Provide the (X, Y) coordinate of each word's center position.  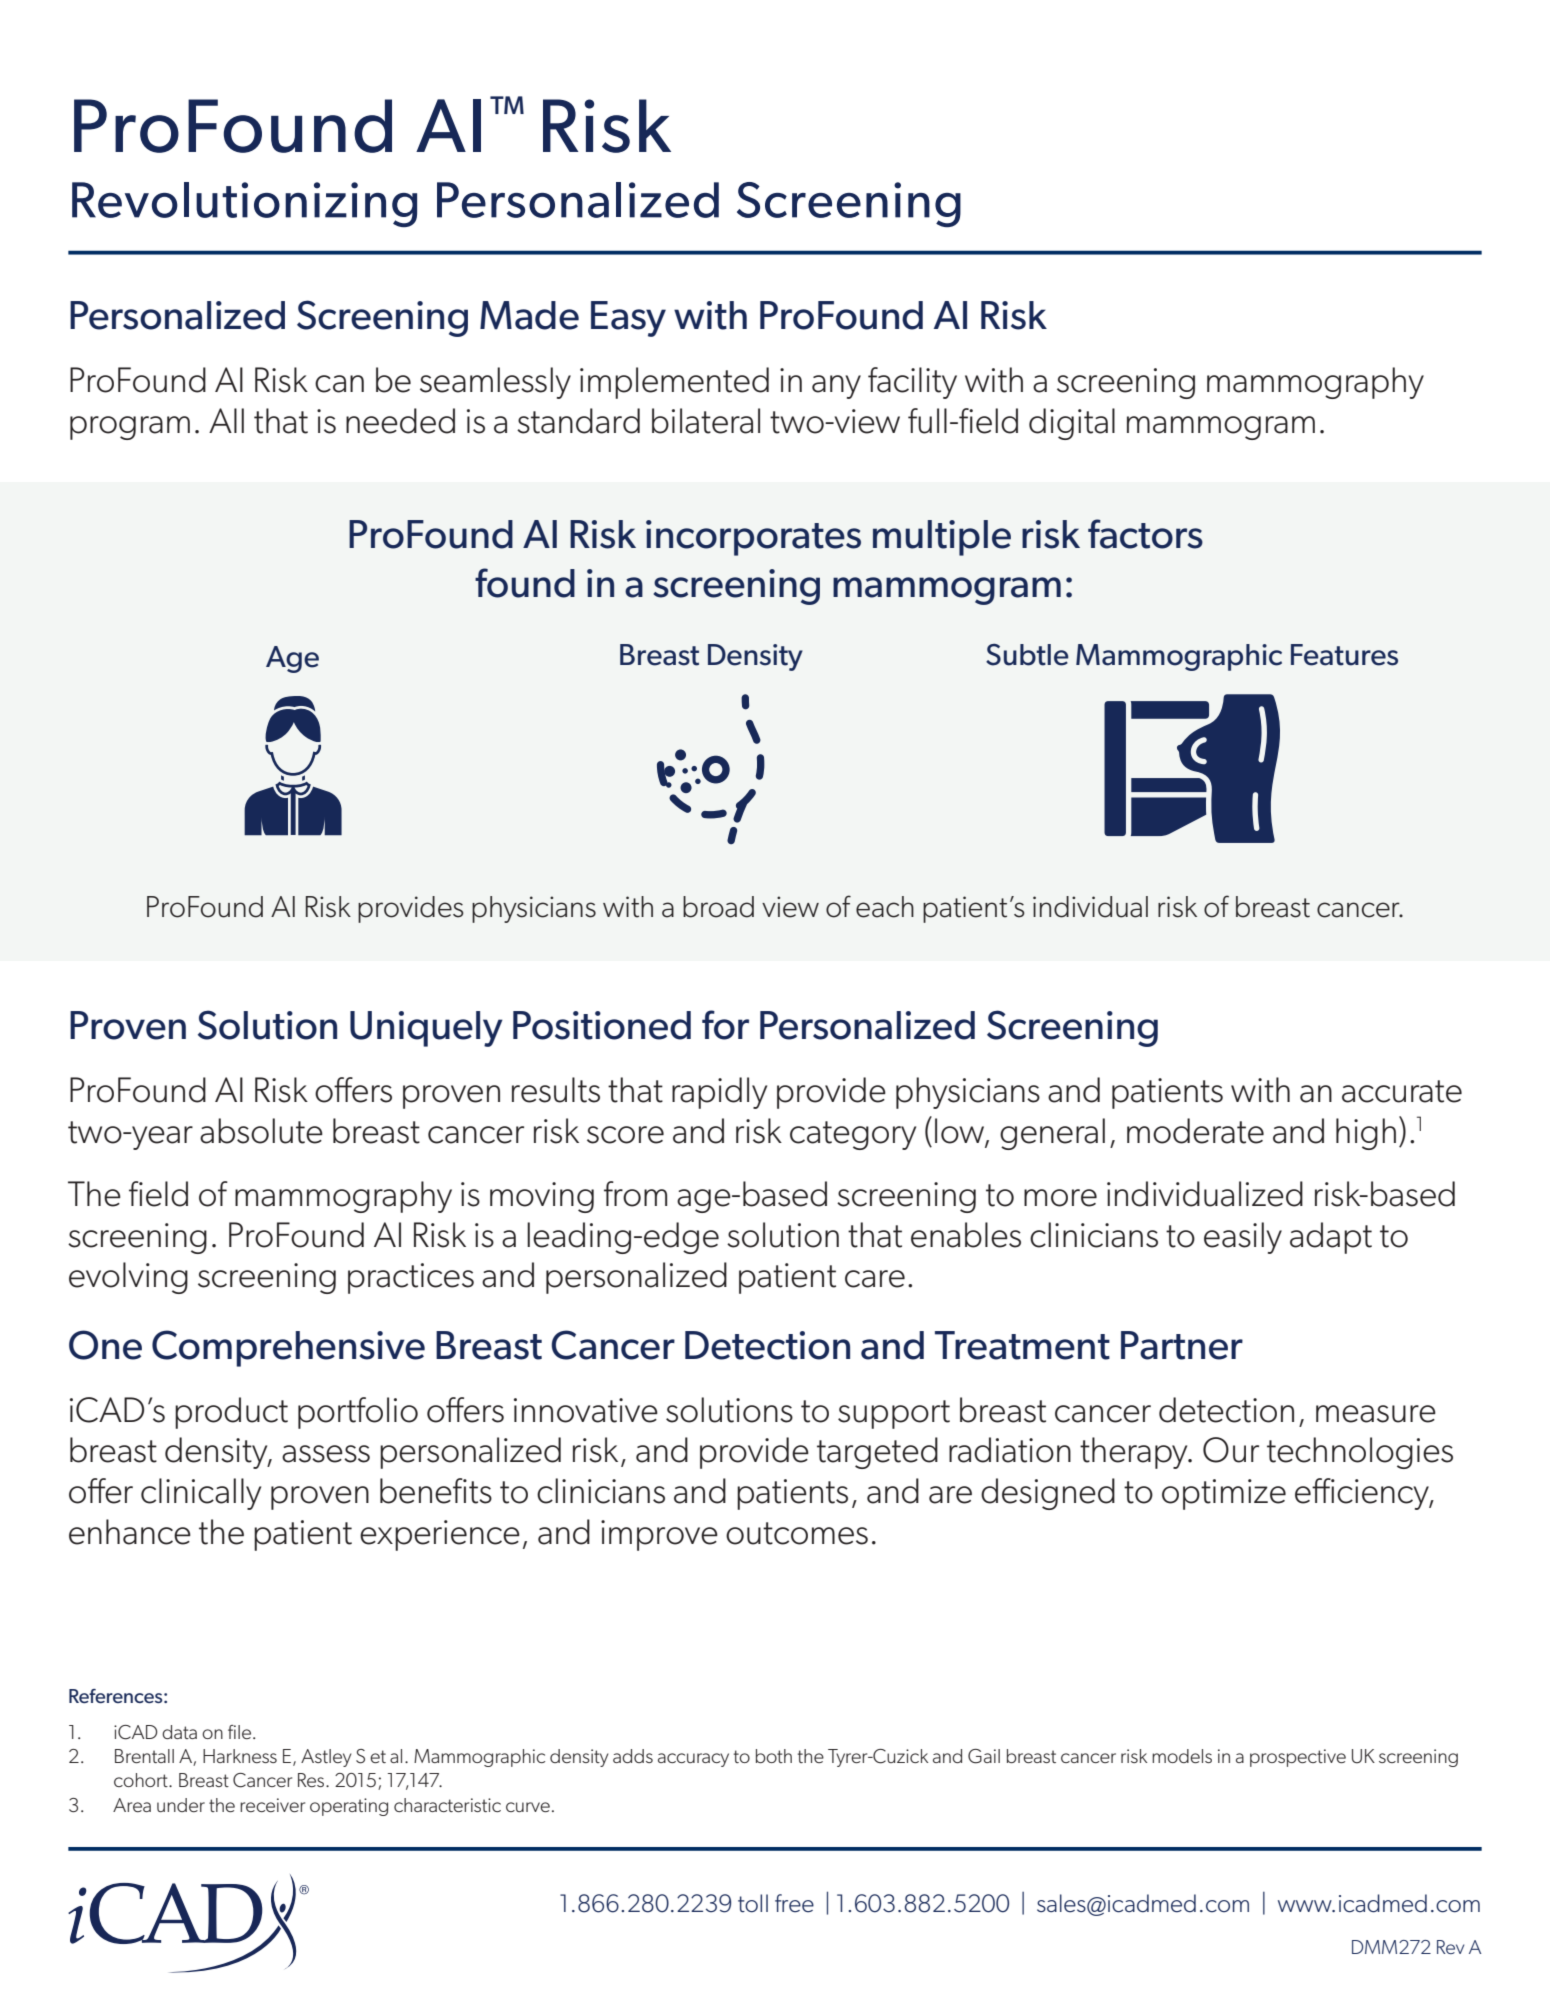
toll (753, 1903)
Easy (628, 319)
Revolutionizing (244, 204)
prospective (1298, 1758)
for (725, 1025)
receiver (272, 1805)
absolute (261, 1131)
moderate (1195, 1131)
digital (1072, 424)
